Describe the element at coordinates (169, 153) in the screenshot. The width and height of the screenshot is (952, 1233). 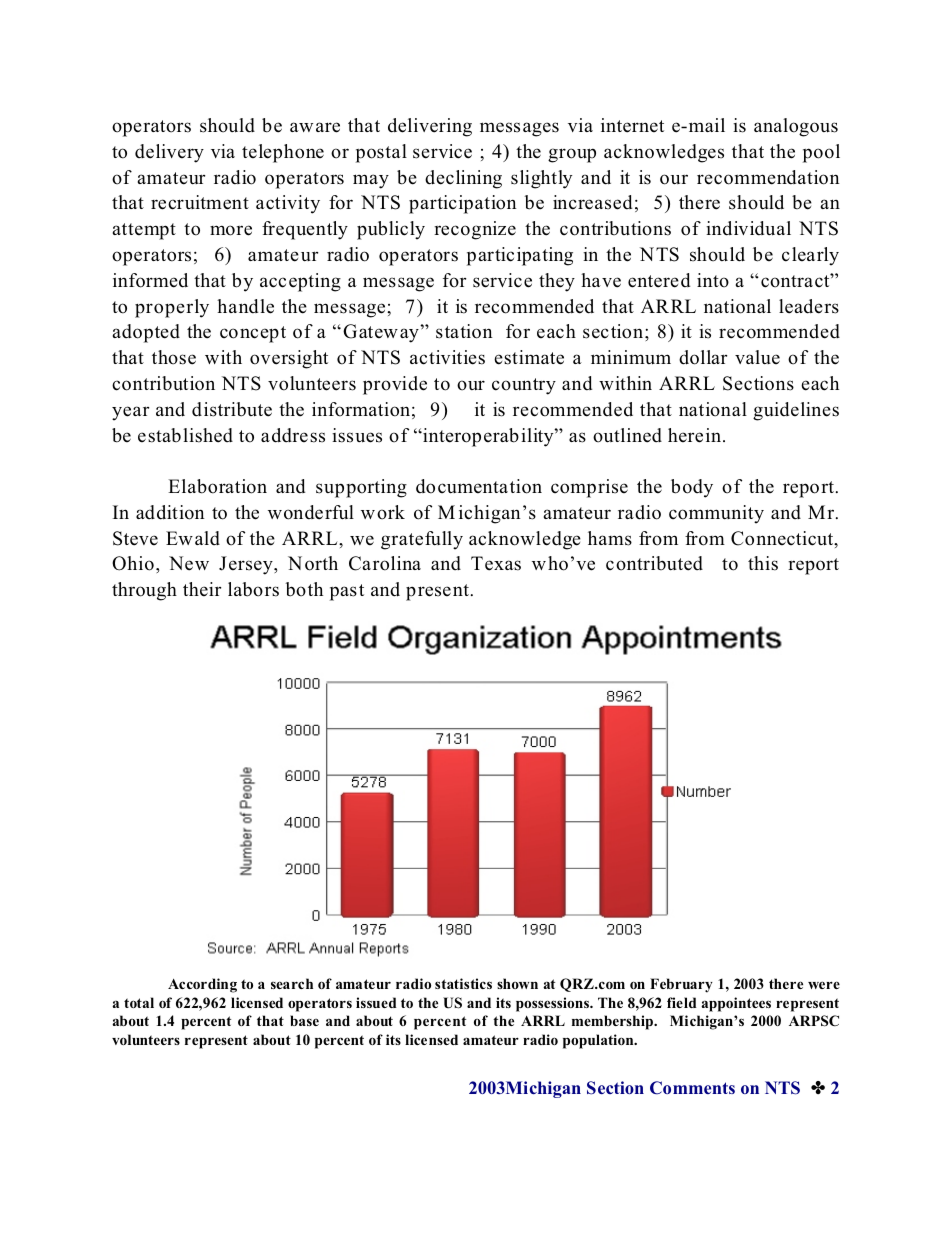
I see `delivery` at that location.
